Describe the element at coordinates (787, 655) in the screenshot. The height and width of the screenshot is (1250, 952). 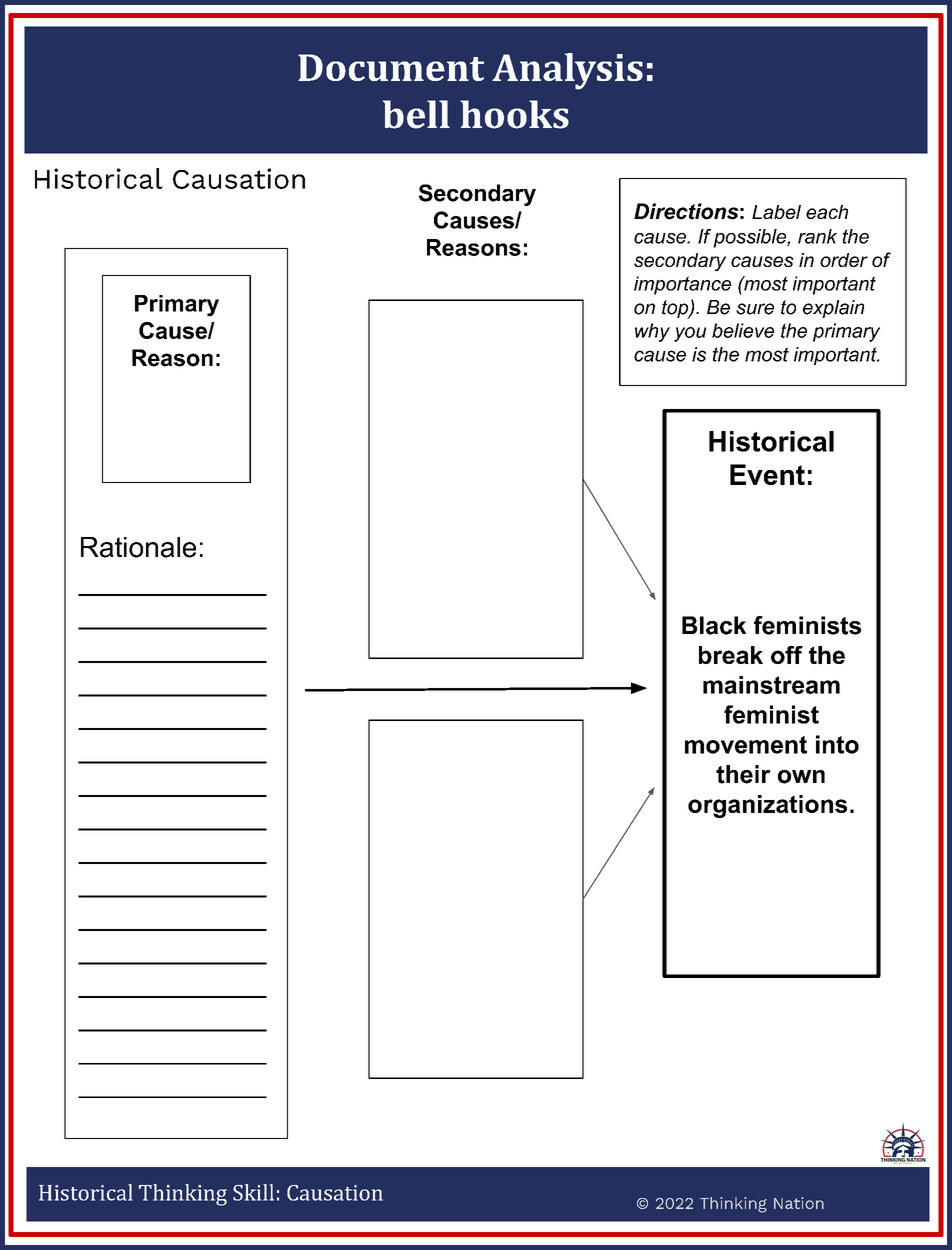
I see `off` at that location.
